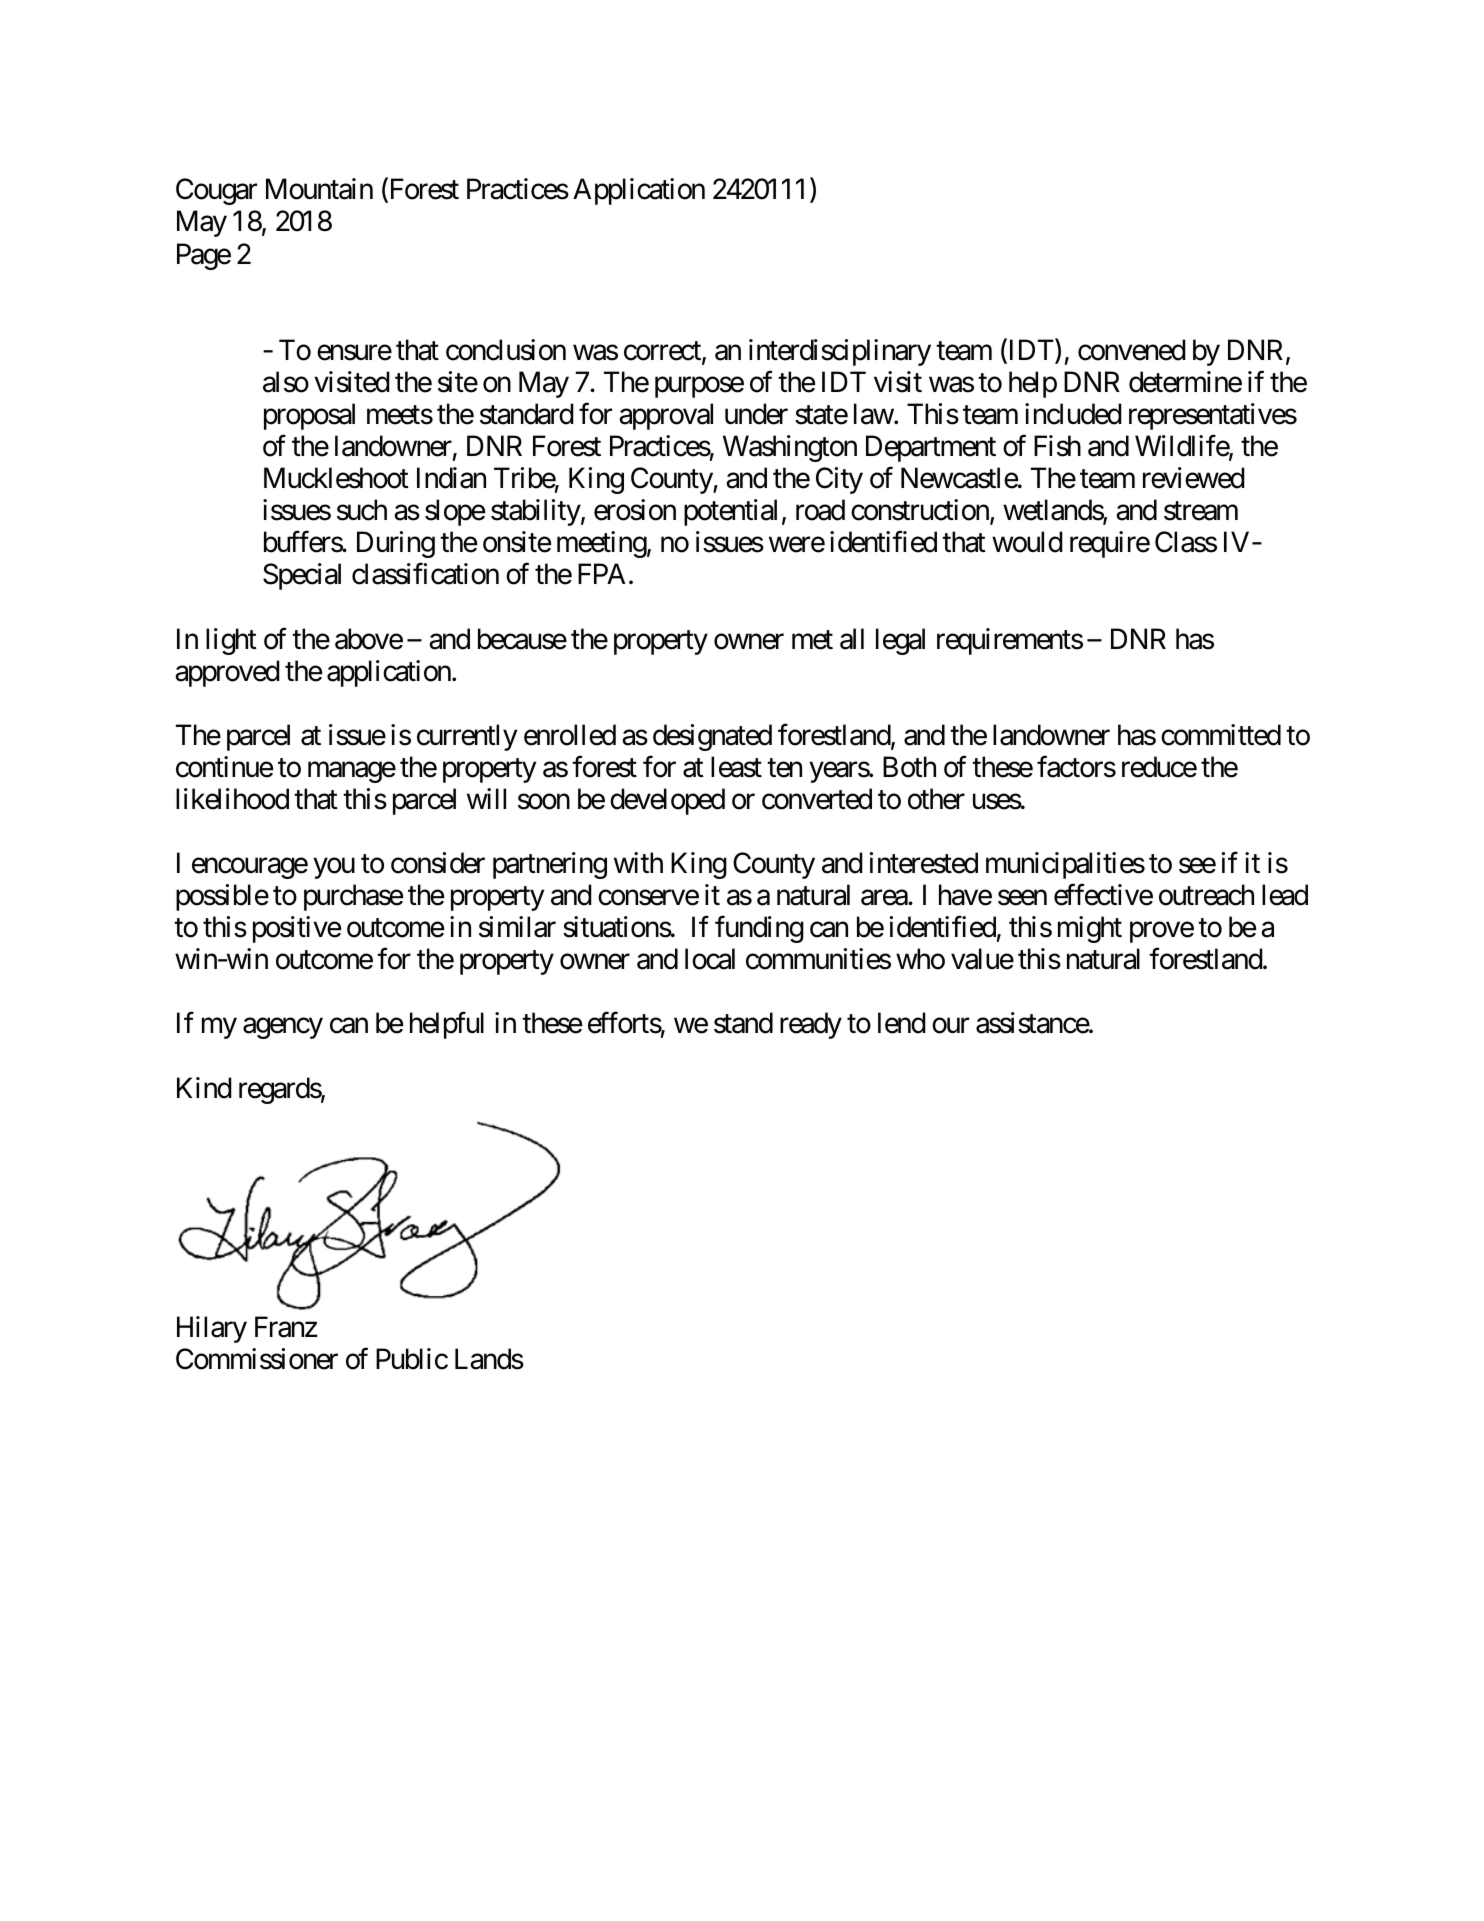 The height and width of the page is (1921, 1484). Describe the element at coordinates (1221, 735) in the page. I see `committed` at that location.
